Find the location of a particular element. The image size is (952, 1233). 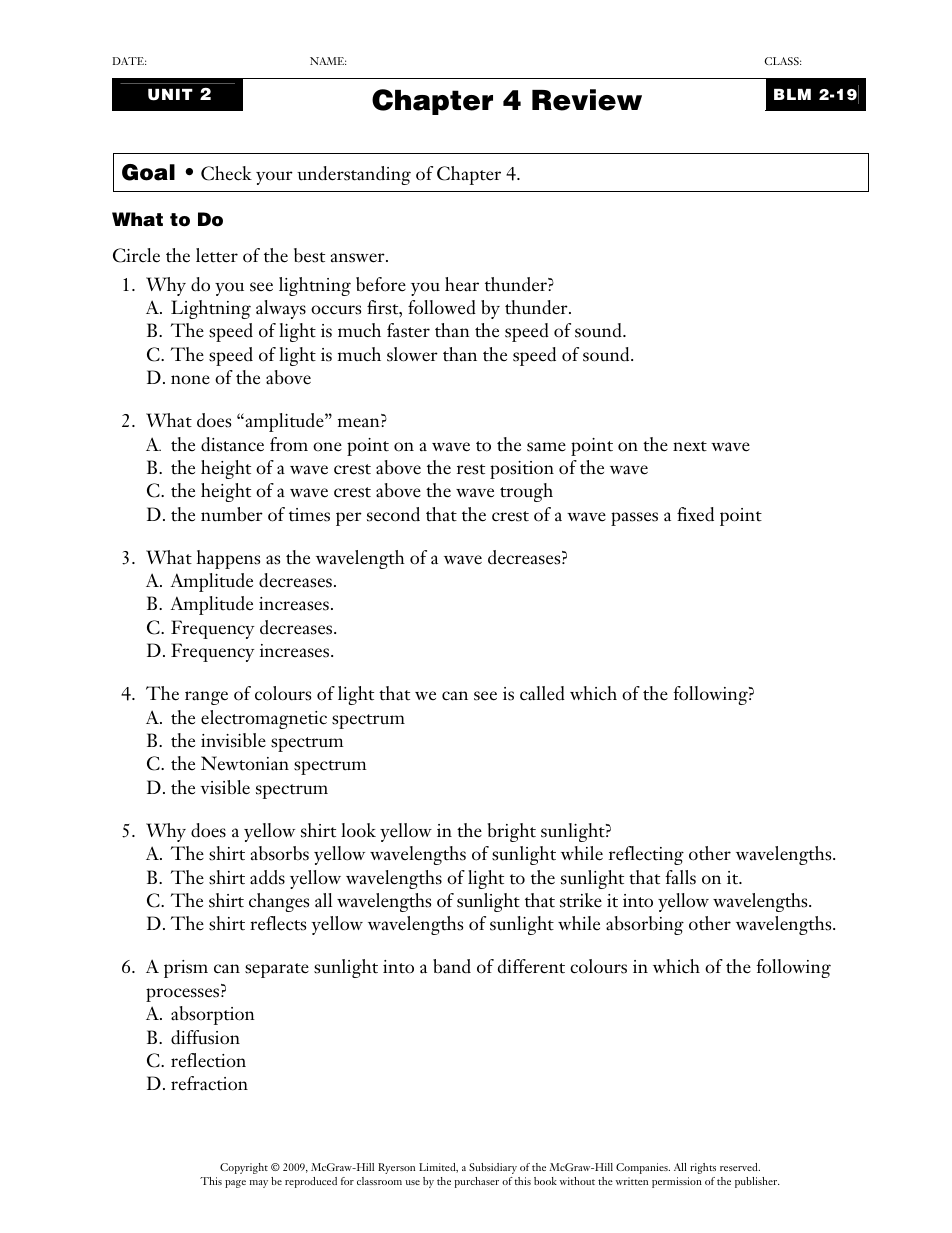

none is located at coordinates (190, 380).
